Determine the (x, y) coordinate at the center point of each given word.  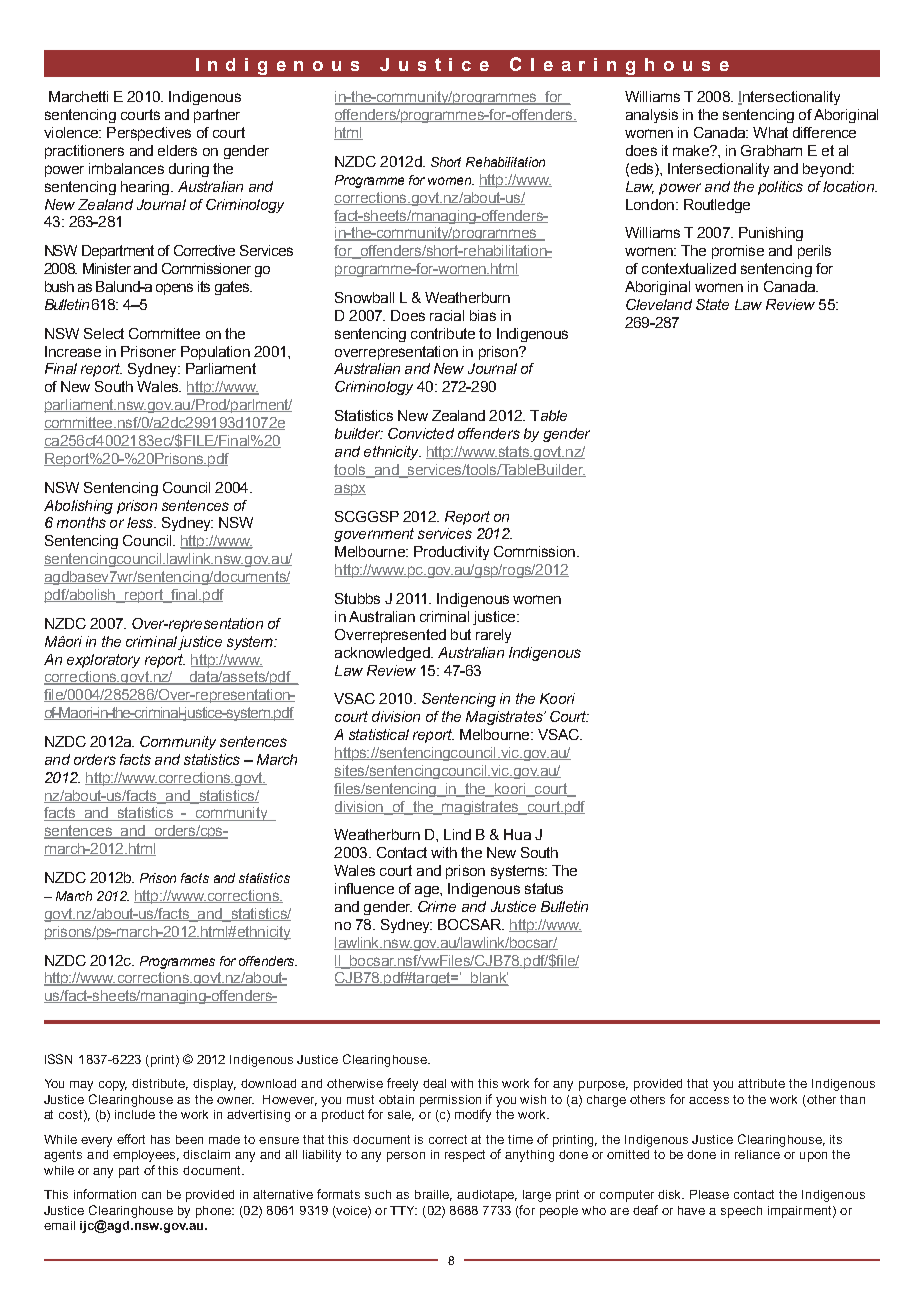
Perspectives (149, 134)
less (141, 522)
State (712, 304)
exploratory (103, 661)
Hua (517, 834)
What (770, 132)
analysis (652, 116)
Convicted (421, 433)
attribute (761, 1083)
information (105, 1194)
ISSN (58, 1059)
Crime (437, 906)
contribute (443, 333)
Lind (457, 834)
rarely (493, 636)
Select (104, 333)
